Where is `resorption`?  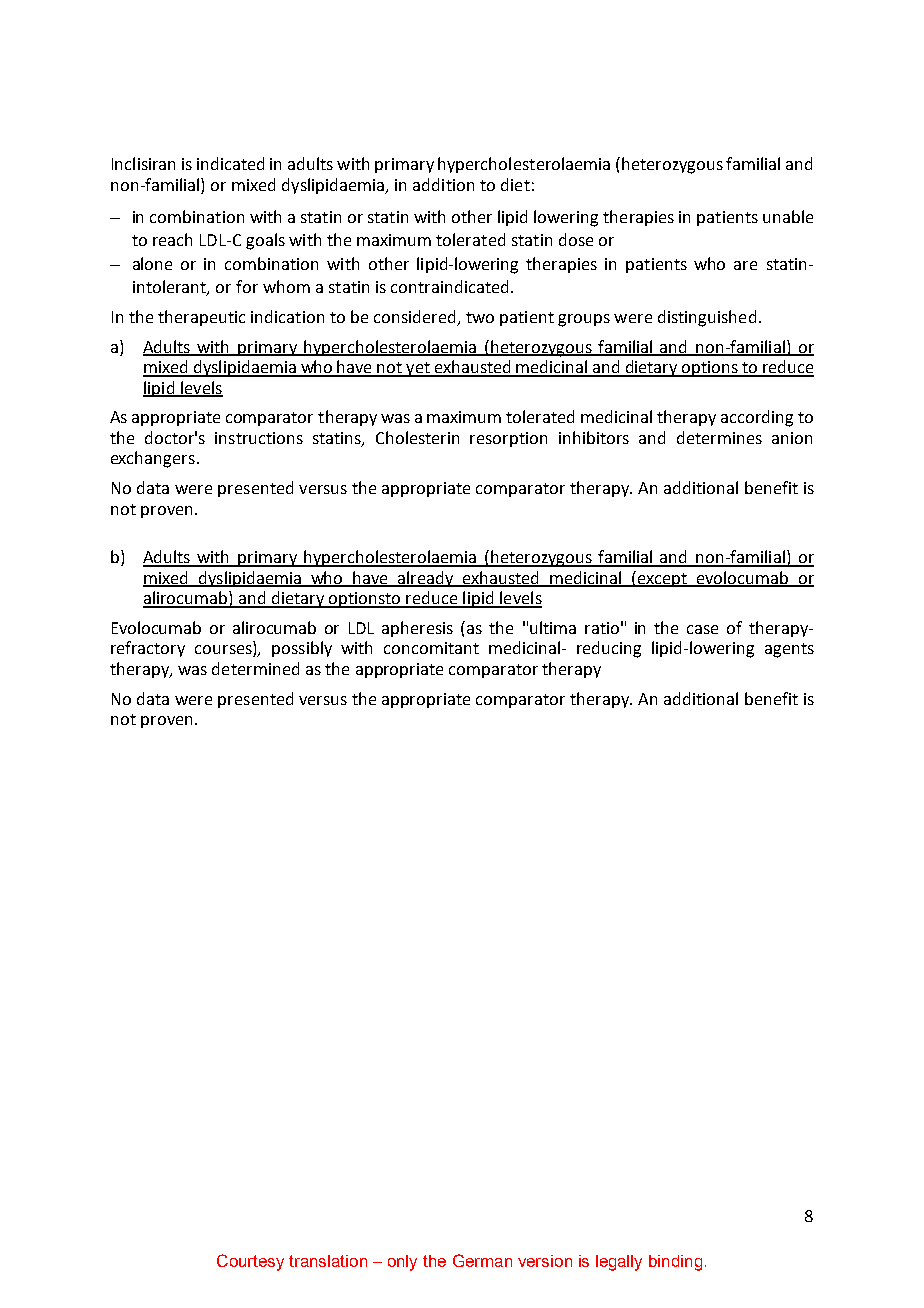
resorption is located at coordinates (508, 439).
